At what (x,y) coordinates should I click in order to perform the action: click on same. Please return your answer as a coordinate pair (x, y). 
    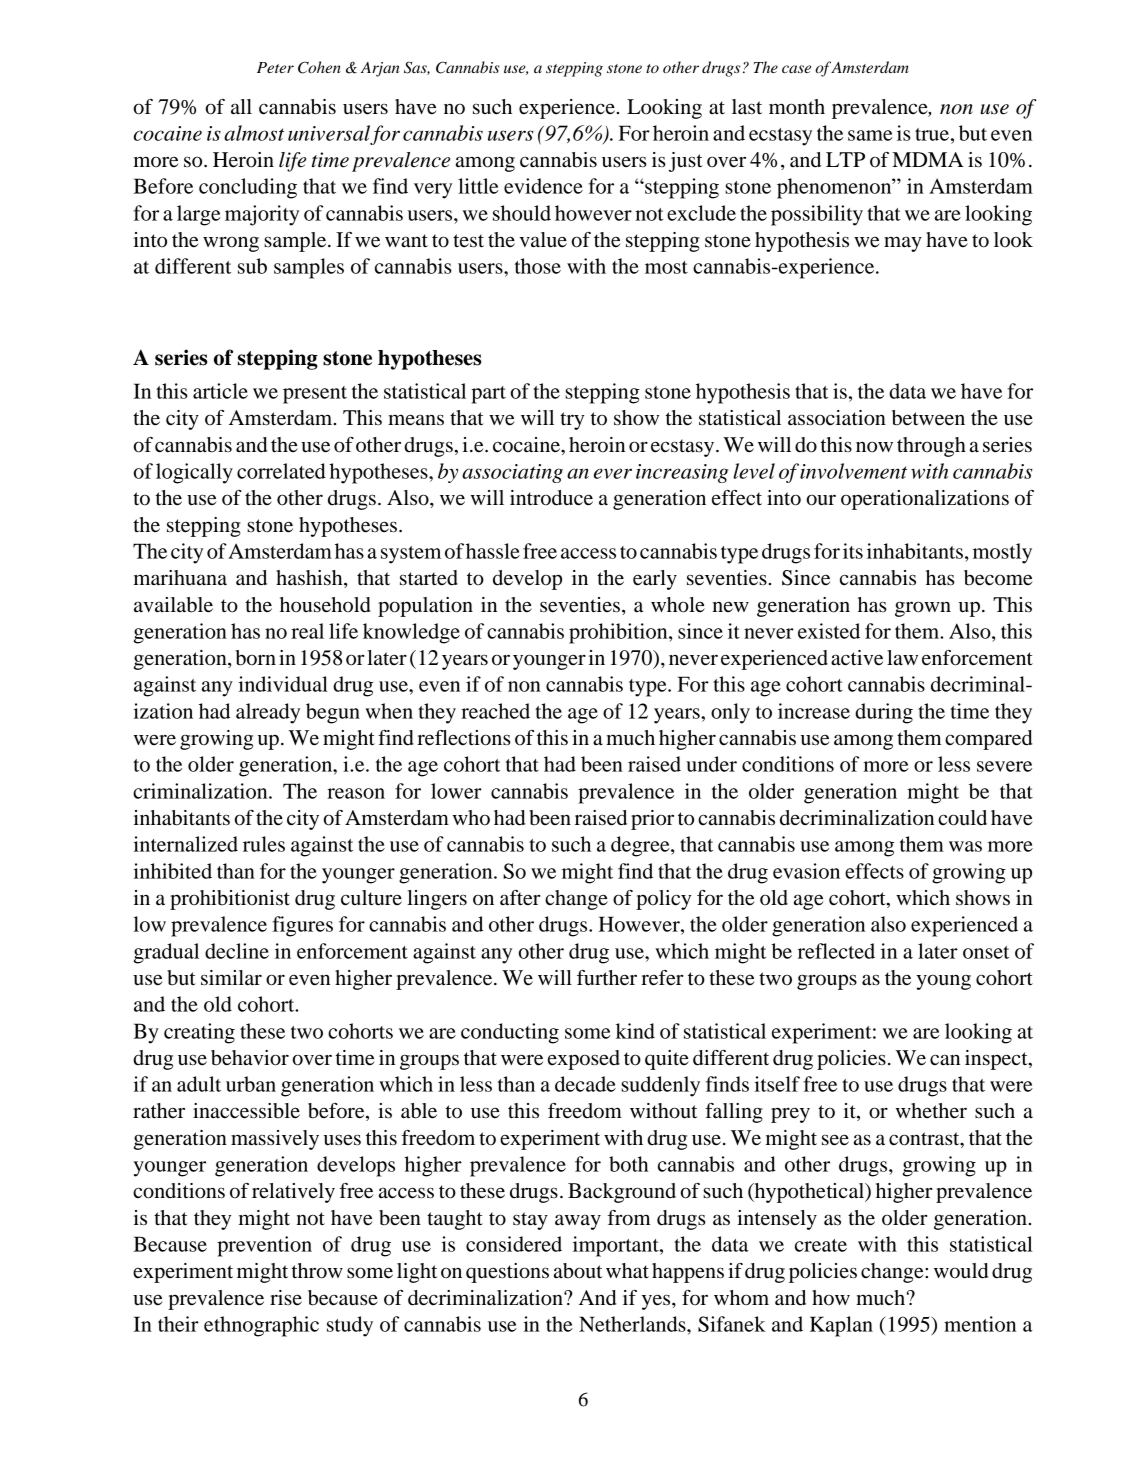
    Looking at the image, I should click on (870, 135).
